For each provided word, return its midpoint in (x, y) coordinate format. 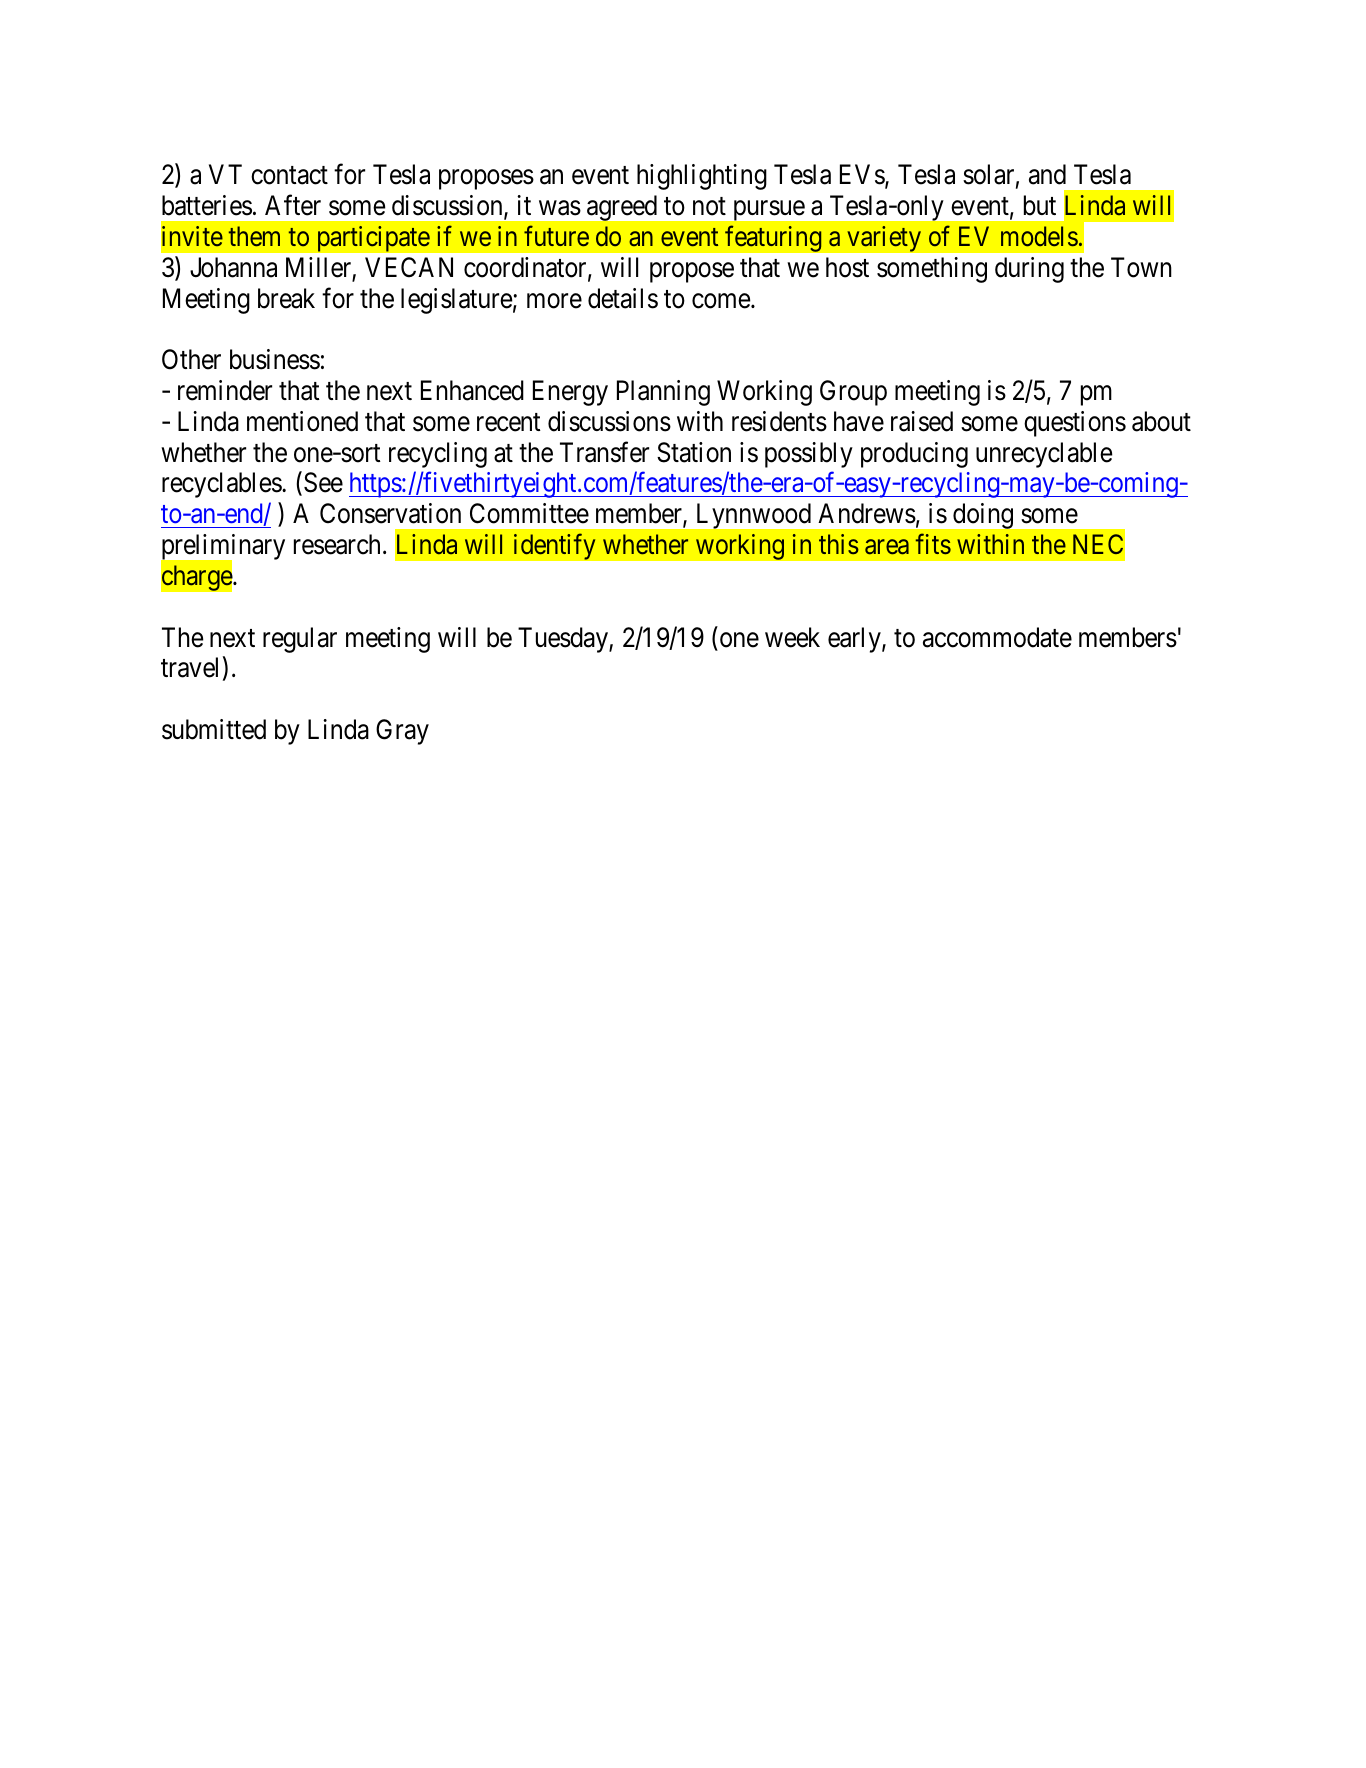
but (1040, 205)
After (293, 205)
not (709, 207)
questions (1075, 424)
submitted (214, 729)
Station (694, 452)
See (323, 482)
